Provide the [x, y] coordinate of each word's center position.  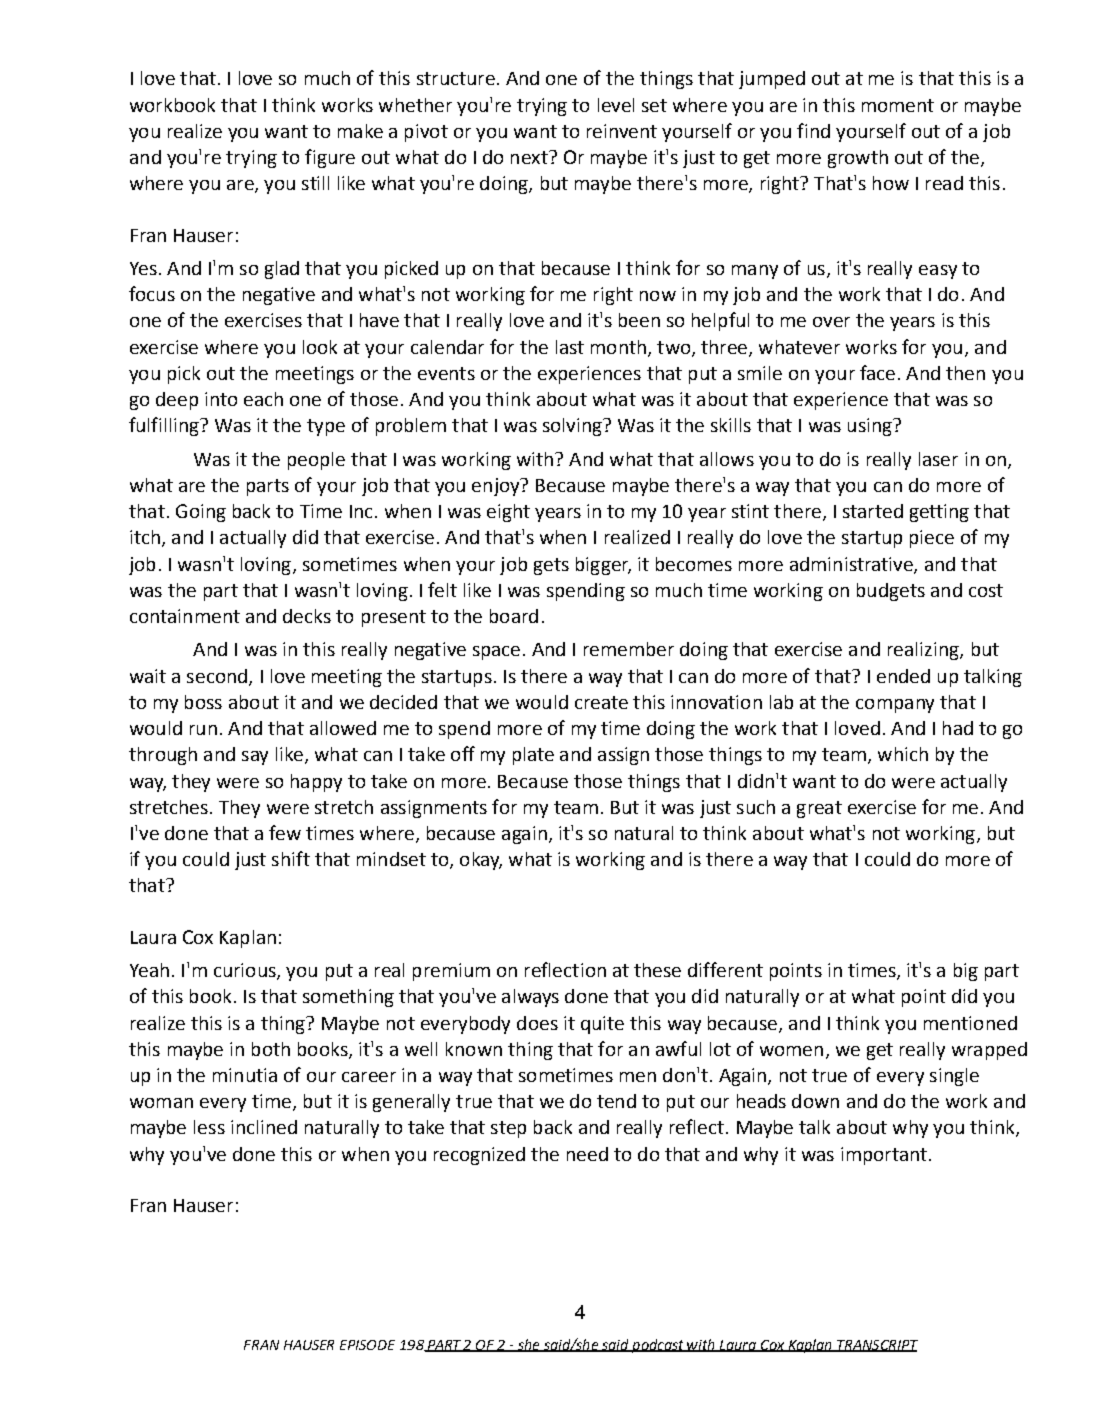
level [616, 105]
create [601, 702]
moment [898, 105]
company [895, 706]
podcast [658, 1346]
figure [330, 158]
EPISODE [367, 1345]
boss [203, 702]
